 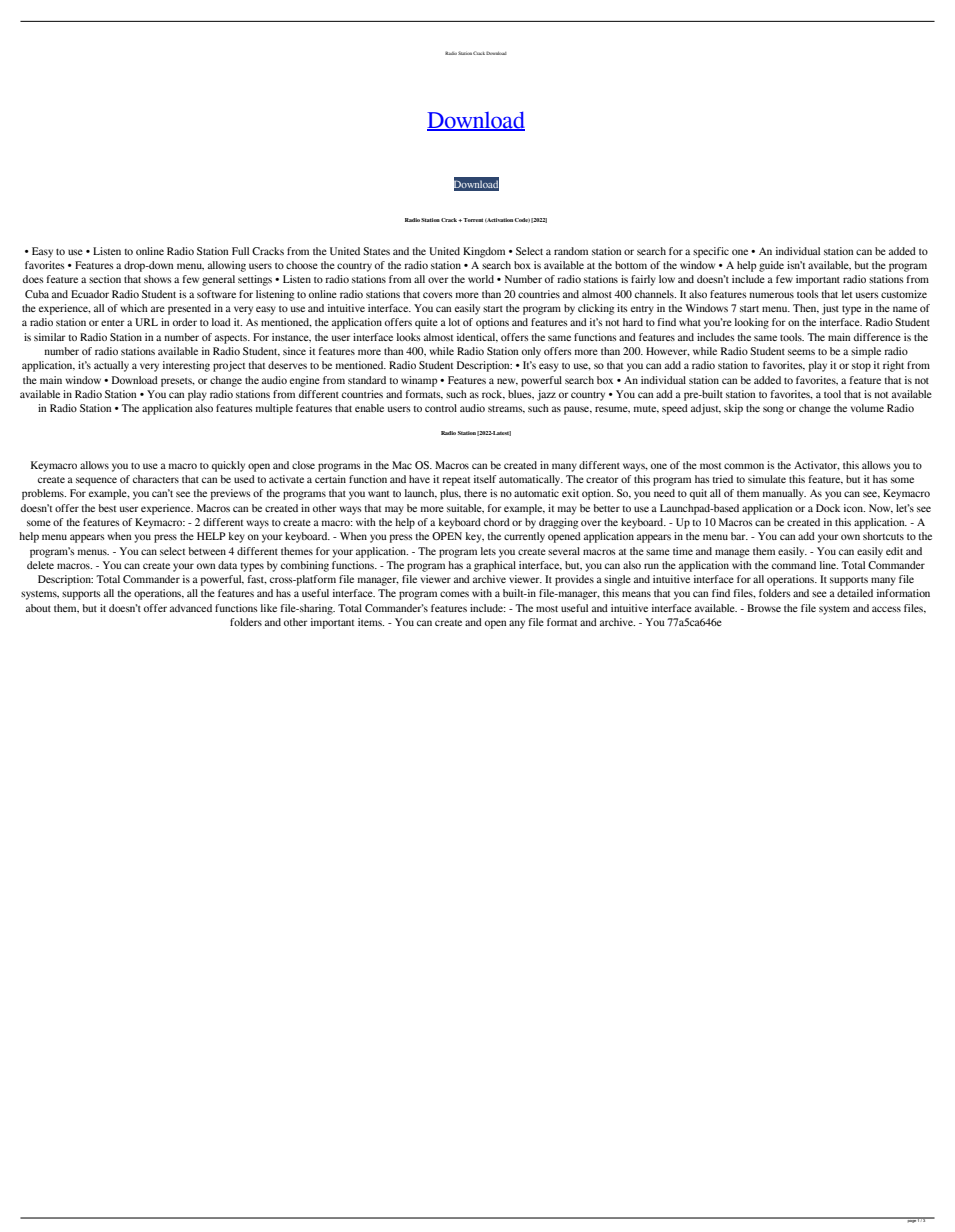 I want to click on Full, so click(x=240, y=251).
